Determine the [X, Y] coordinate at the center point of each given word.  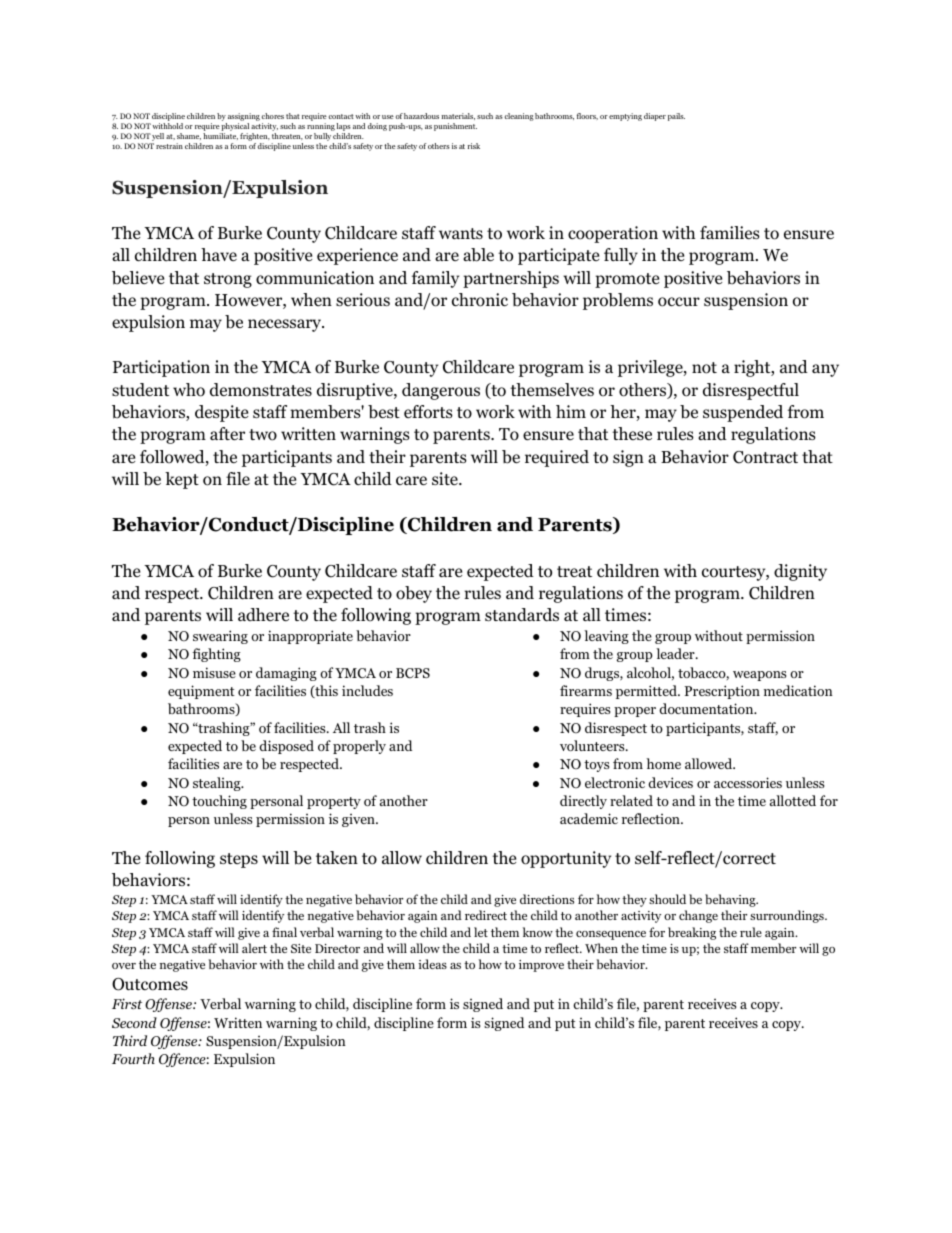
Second [134, 1022]
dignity [800, 572]
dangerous [441, 391]
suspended [743, 413]
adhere [263, 615]
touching [219, 802]
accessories [748, 782]
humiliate [220, 136]
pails [676, 117]
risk [474, 146]
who [189, 390]
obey [414, 594]
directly [583, 802]
